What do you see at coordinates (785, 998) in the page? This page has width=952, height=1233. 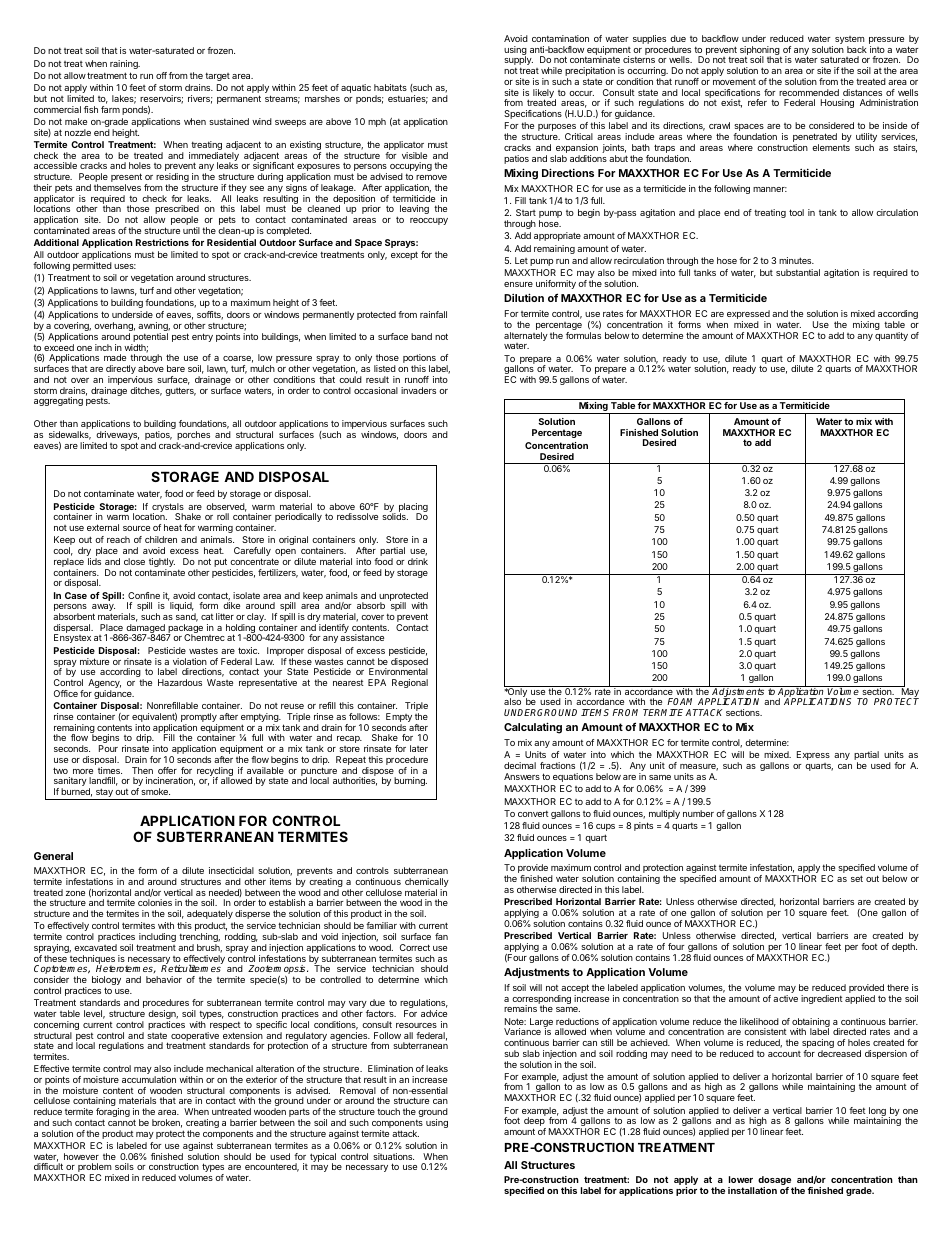 I see `active` at bounding box center [785, 998].
